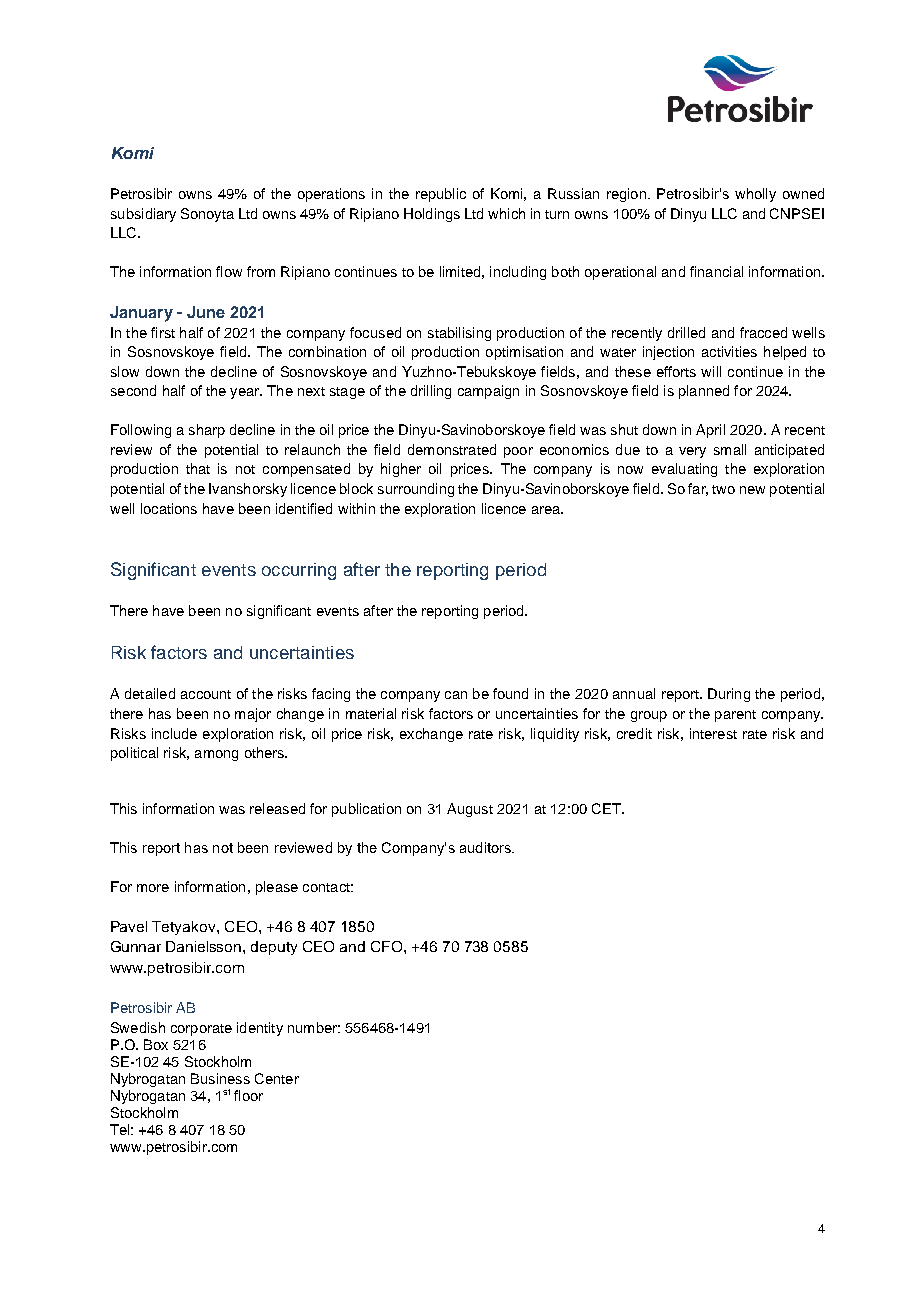 The image size is (924, 1308). I want to click on campaign, so click(488, 392).
